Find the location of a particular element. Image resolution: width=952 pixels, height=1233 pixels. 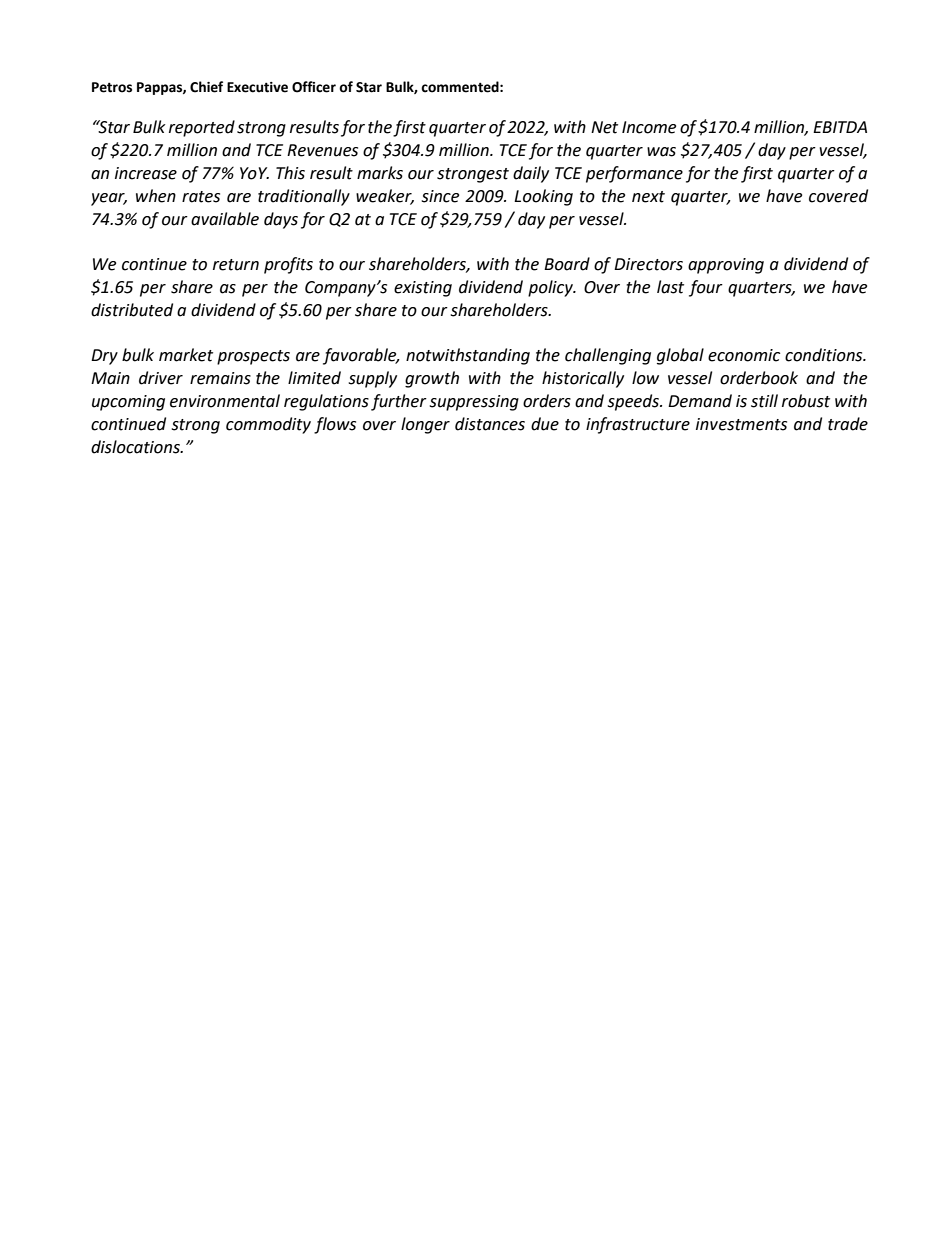

dislocations is located at coordinates (136, 447).
